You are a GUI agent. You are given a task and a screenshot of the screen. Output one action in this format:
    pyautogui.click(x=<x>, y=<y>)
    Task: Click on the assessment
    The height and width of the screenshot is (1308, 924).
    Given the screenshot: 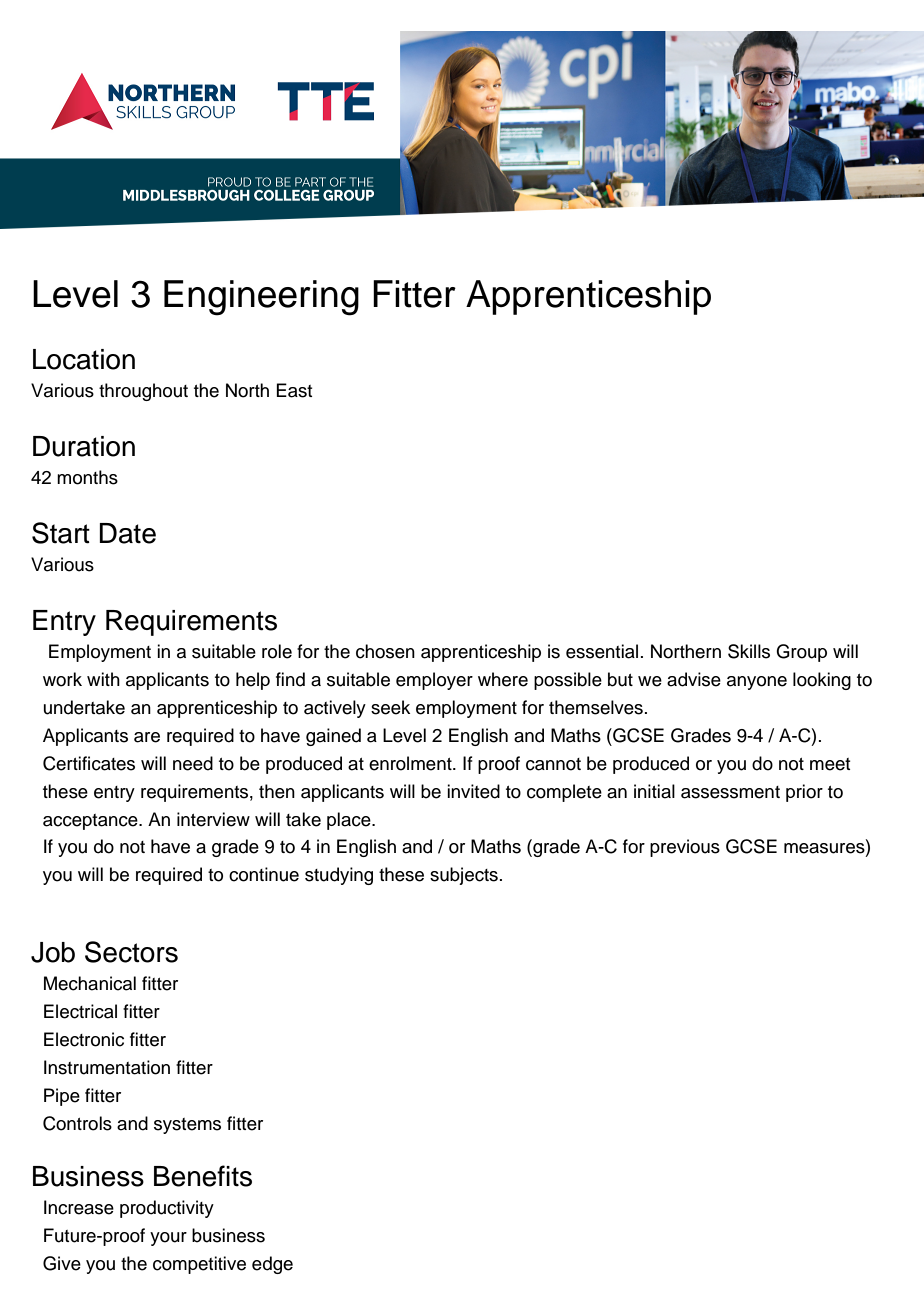 What is the action you would take?
    pyautogui.click(x=730, y=792)
